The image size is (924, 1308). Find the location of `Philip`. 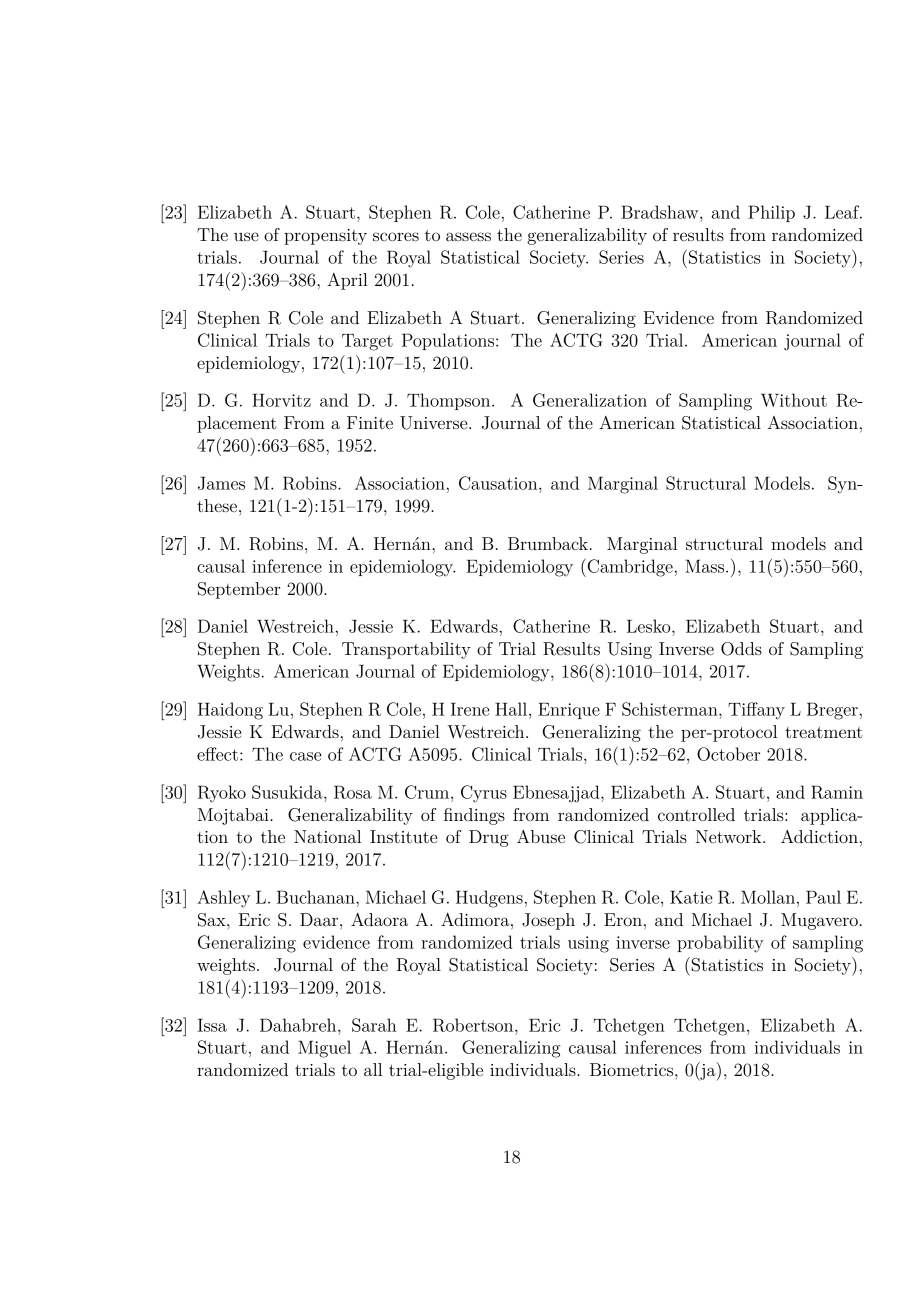

Philip is located at coordinates (771, 213).
